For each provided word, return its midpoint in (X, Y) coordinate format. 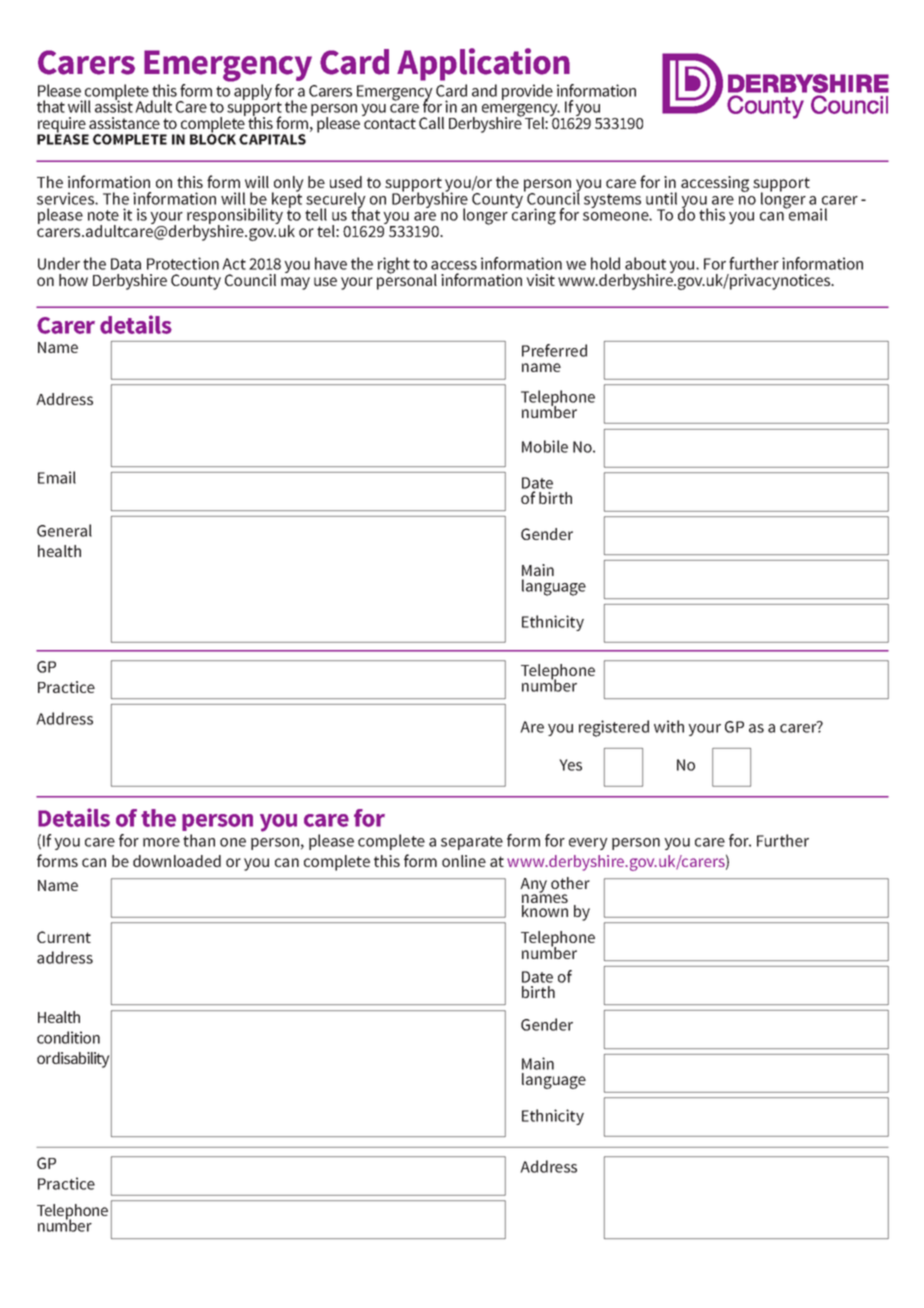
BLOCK (213, 138)
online (464, 861)
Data (126, 264)
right (394, 265)
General (64, 530)
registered (614, 728)
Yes (570, 765)
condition (68, 1037)
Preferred (554, 350)
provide (527, 92)
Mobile (545, 446)
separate (472, 843)
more (161, 842)
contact (390, 123)
